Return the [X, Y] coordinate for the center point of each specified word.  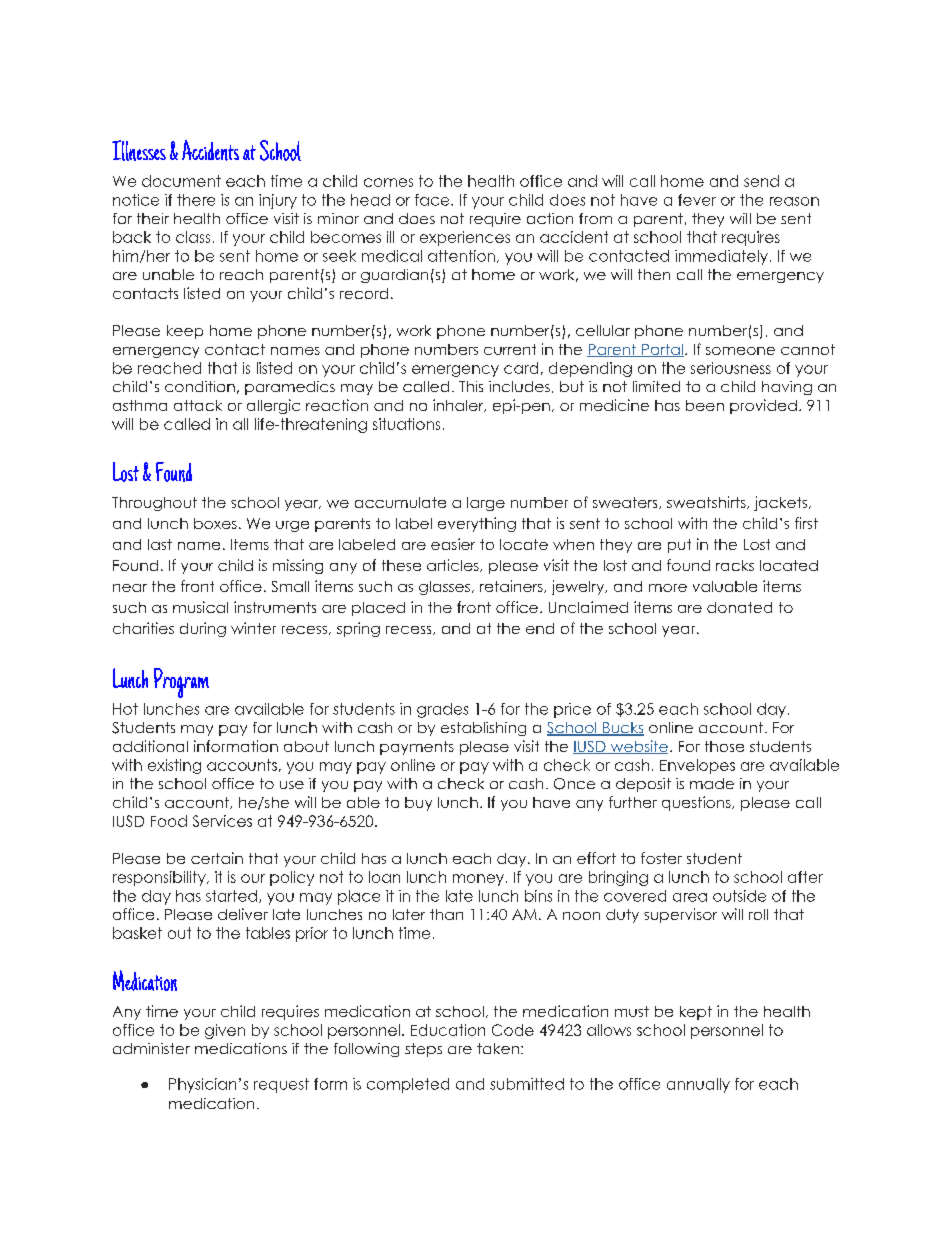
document [181, 181]
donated [739, 607]
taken [498, 1048]
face [433, 200]
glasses [444, 588]
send [761, 181]
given [225, 1031]
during [203, 629]
